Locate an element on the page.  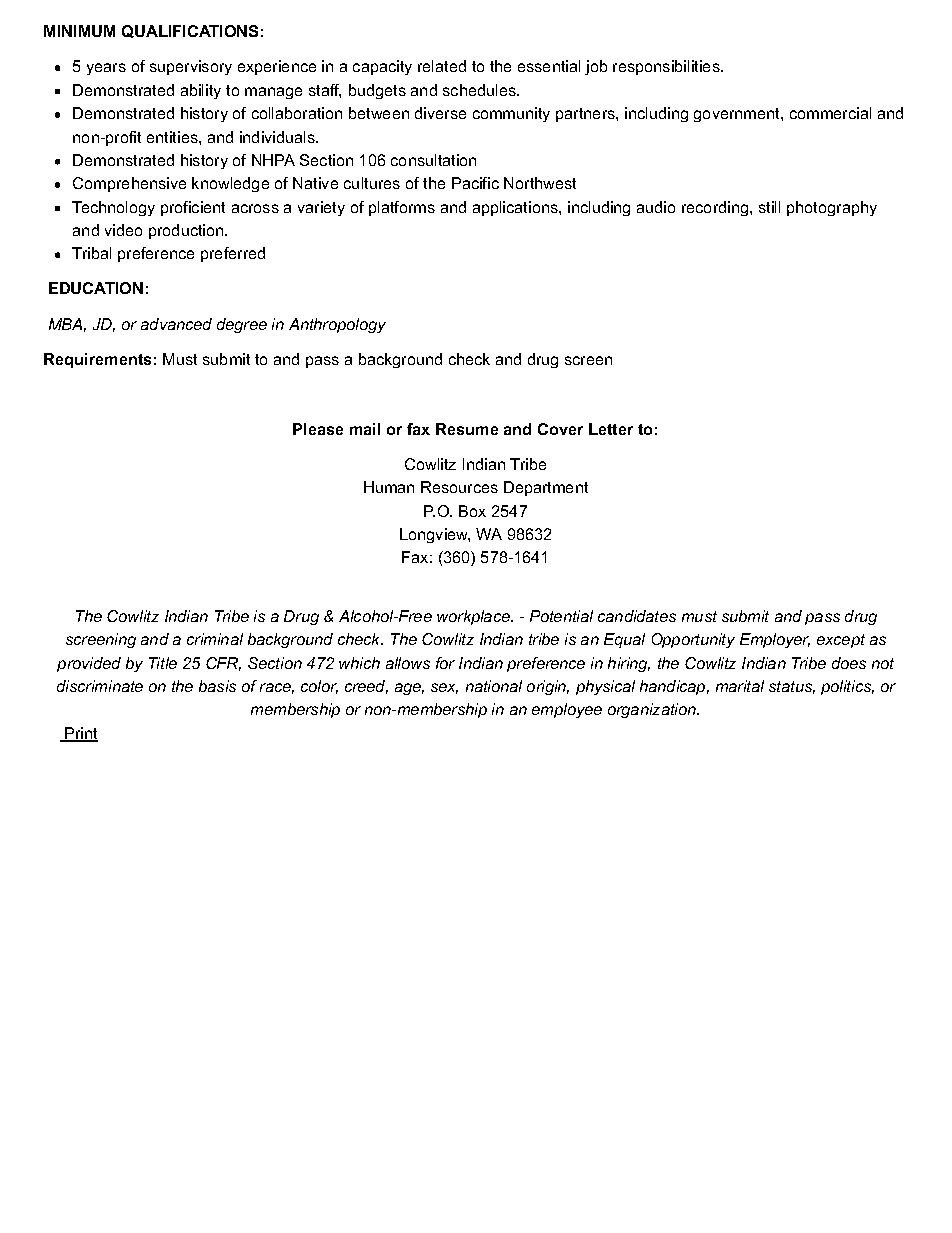
Employer is located at coordinates (775, 640).
